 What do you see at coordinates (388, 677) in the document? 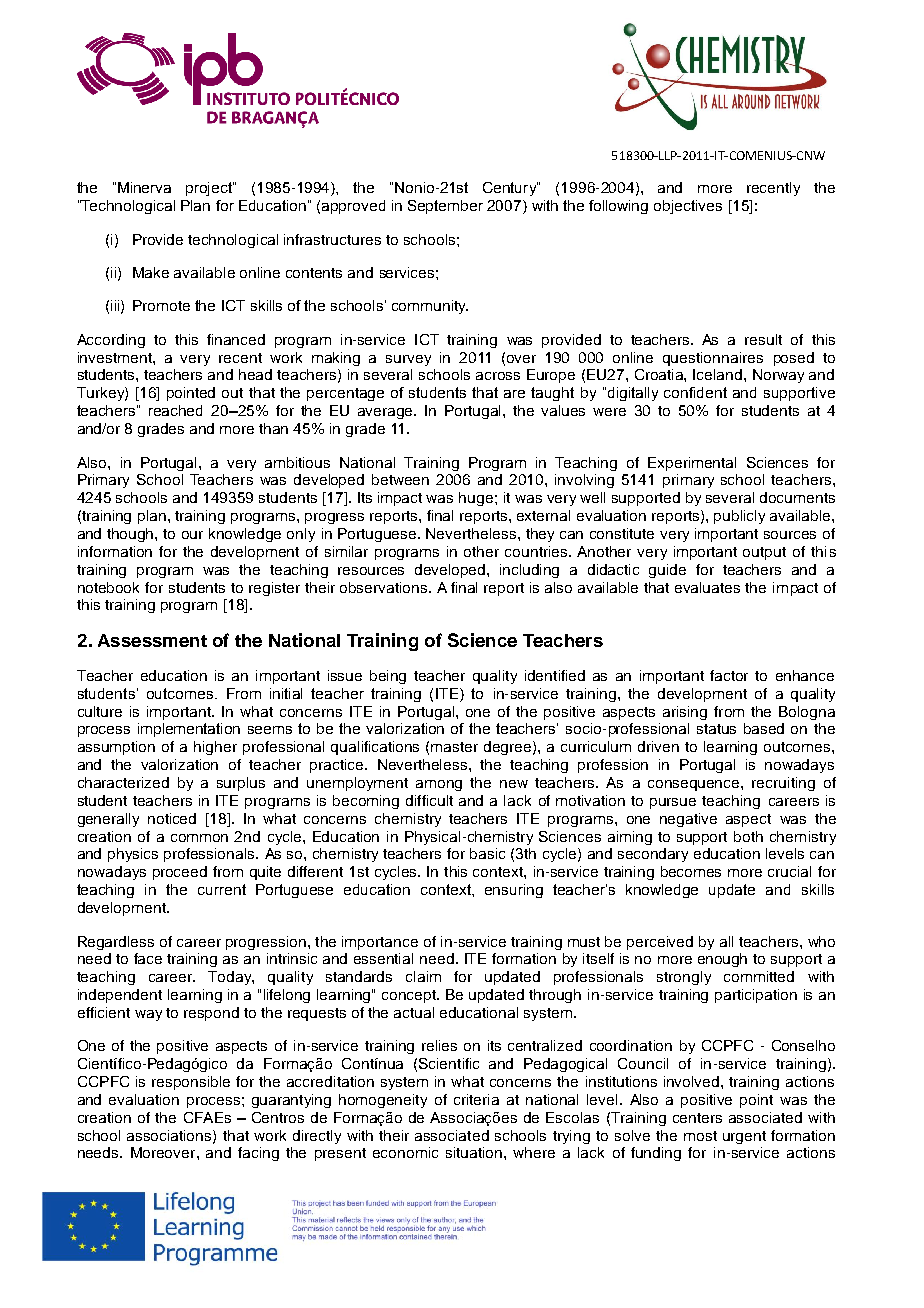
I see `being` at bounding box center [388, 677].
